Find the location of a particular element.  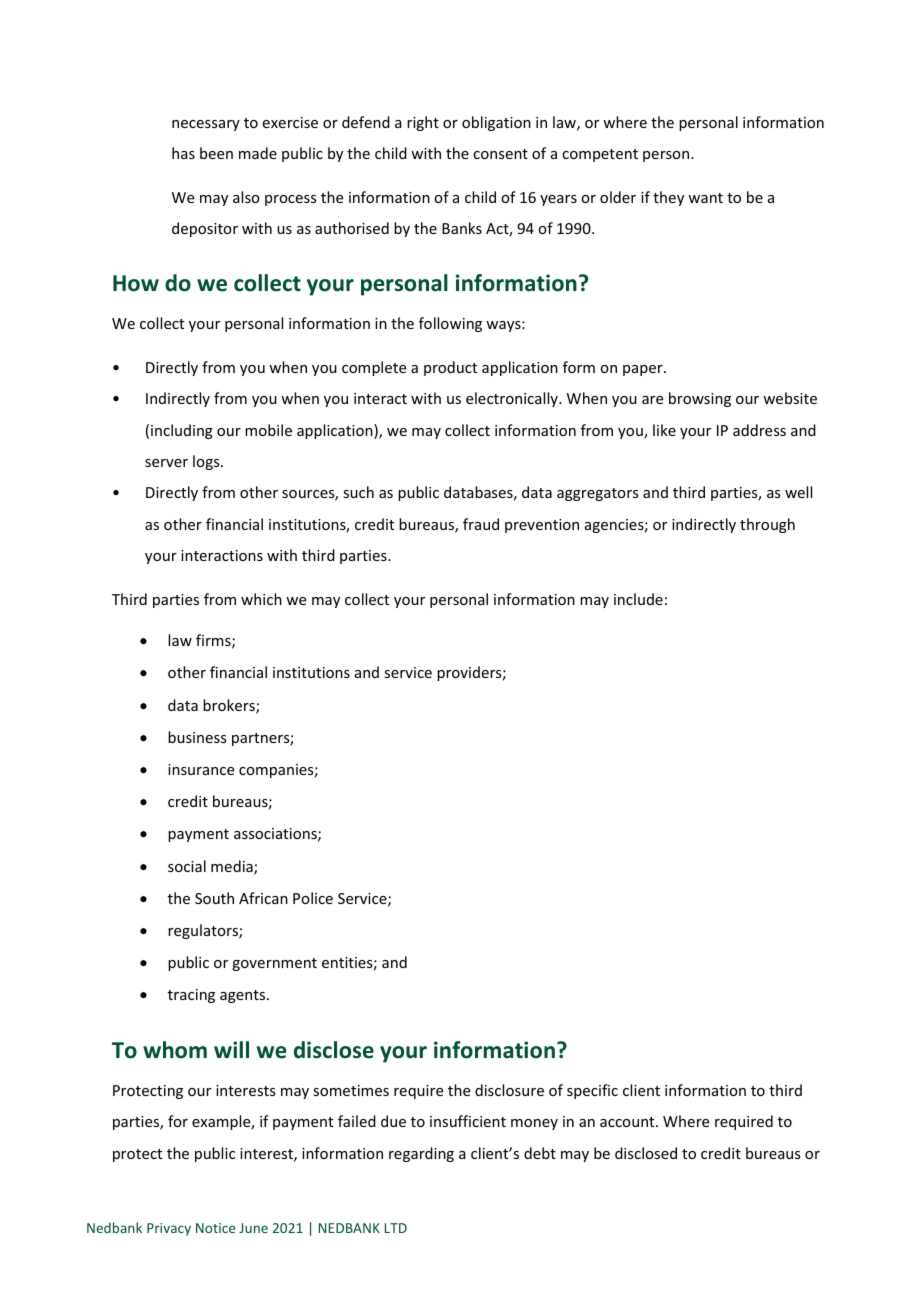

which is located at coordinates (261, 599).
